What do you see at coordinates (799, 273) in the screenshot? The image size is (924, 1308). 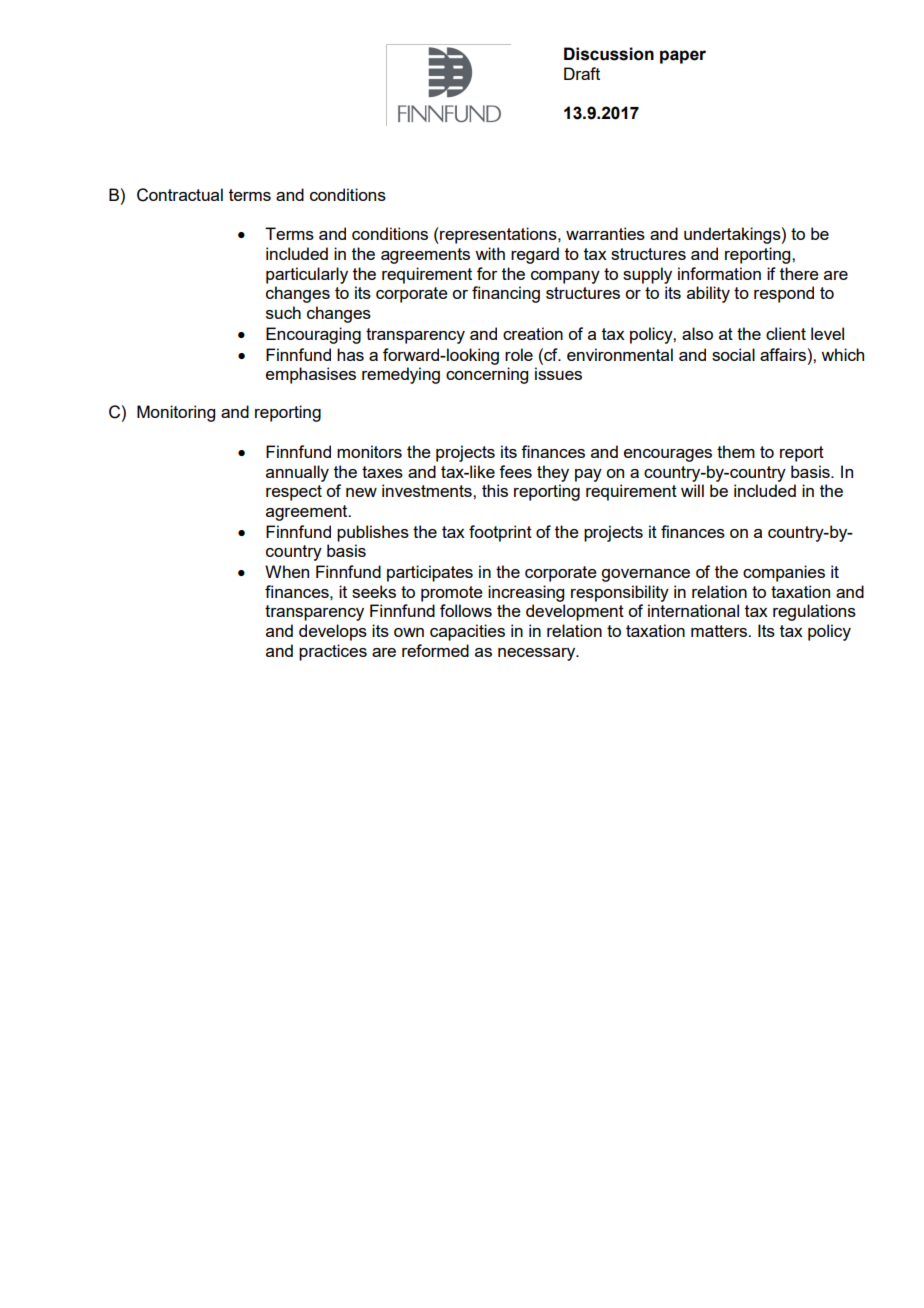 I see `there` at bounding box center [799, 273].
